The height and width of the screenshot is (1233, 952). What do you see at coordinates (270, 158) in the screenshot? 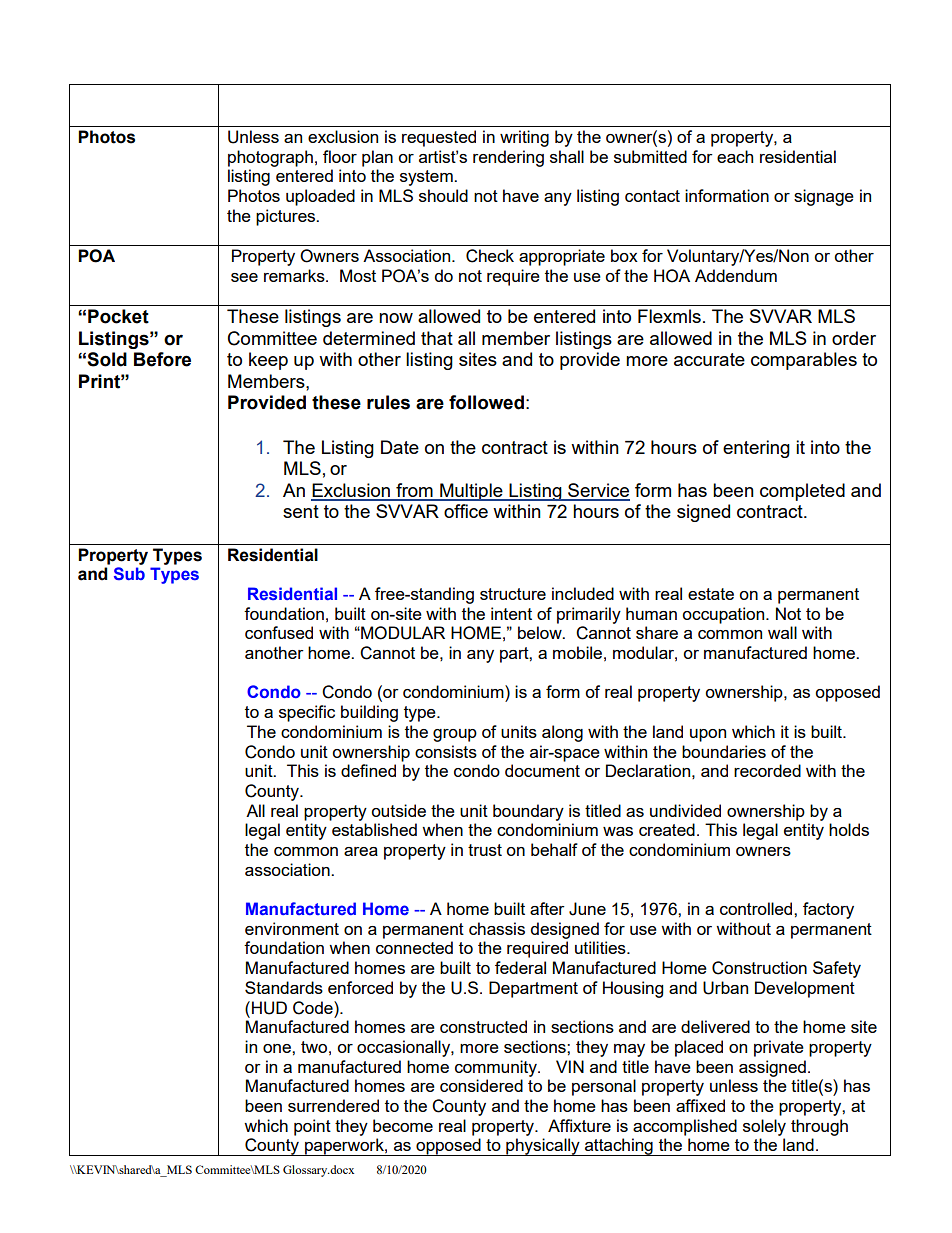
I see `photograph` at bounding box center [270, 158].
